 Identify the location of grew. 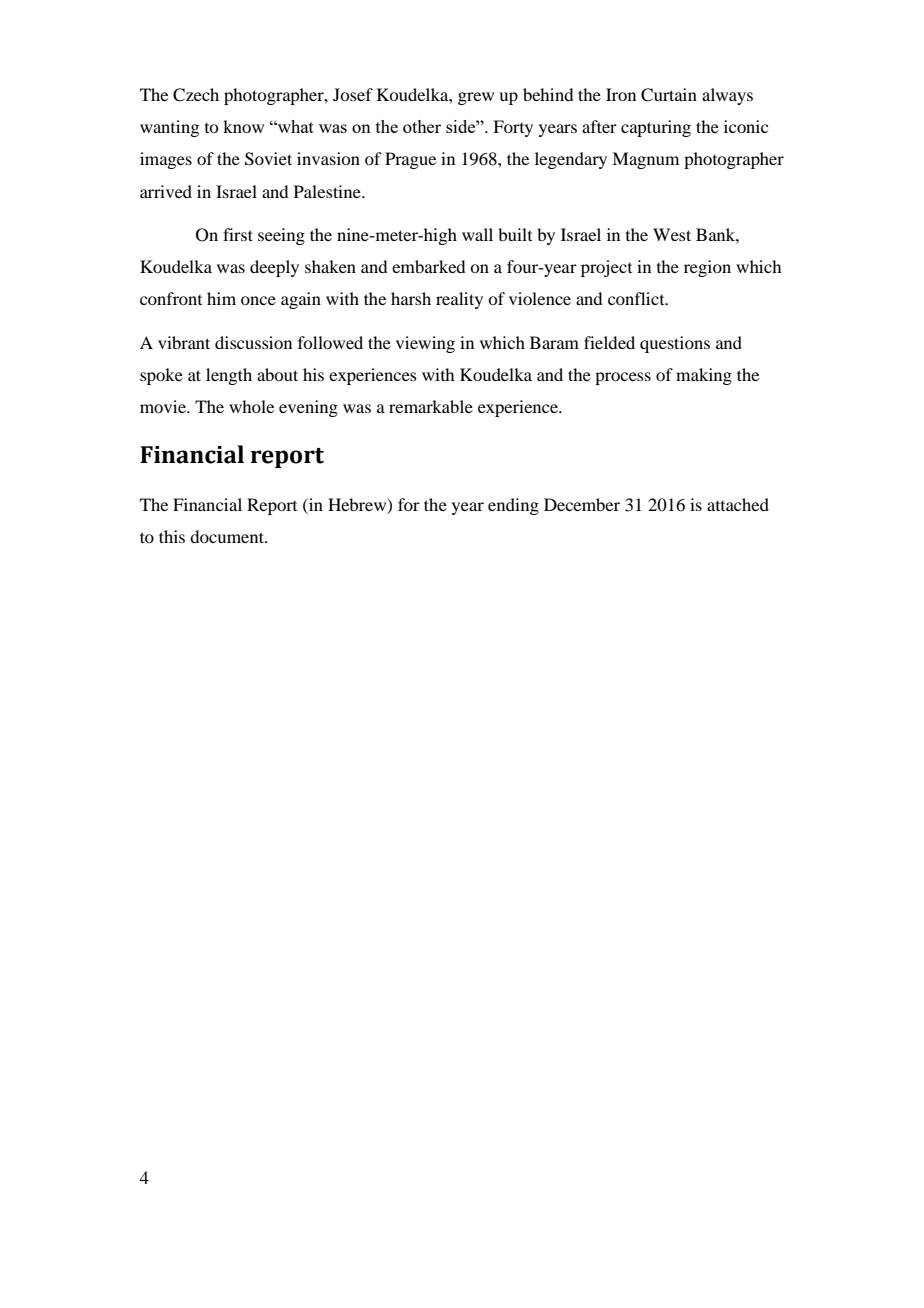
(476, 98).
